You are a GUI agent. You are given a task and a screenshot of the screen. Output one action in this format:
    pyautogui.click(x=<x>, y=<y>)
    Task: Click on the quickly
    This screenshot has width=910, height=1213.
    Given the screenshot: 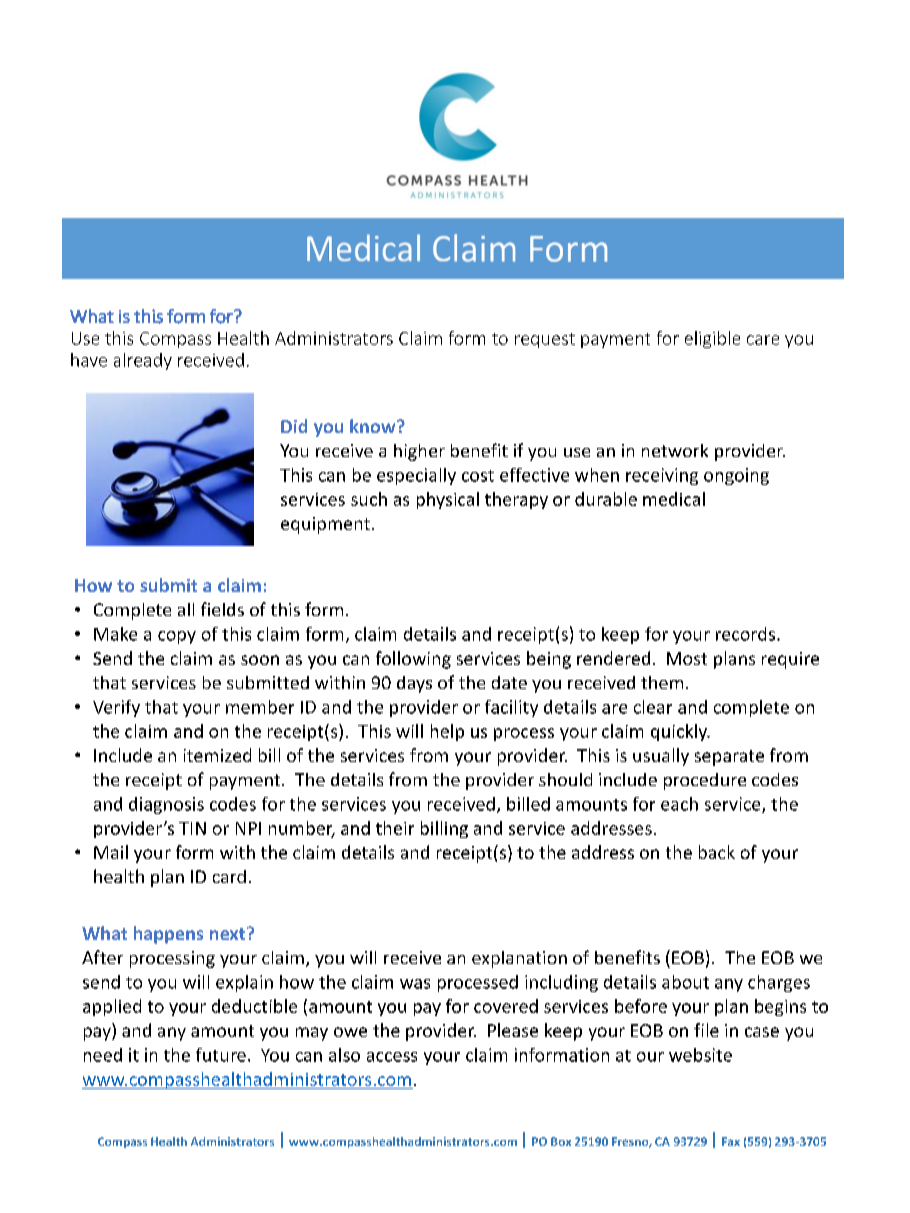 What is the action you would take?
    pyautogui.click(x=680, y=732)
